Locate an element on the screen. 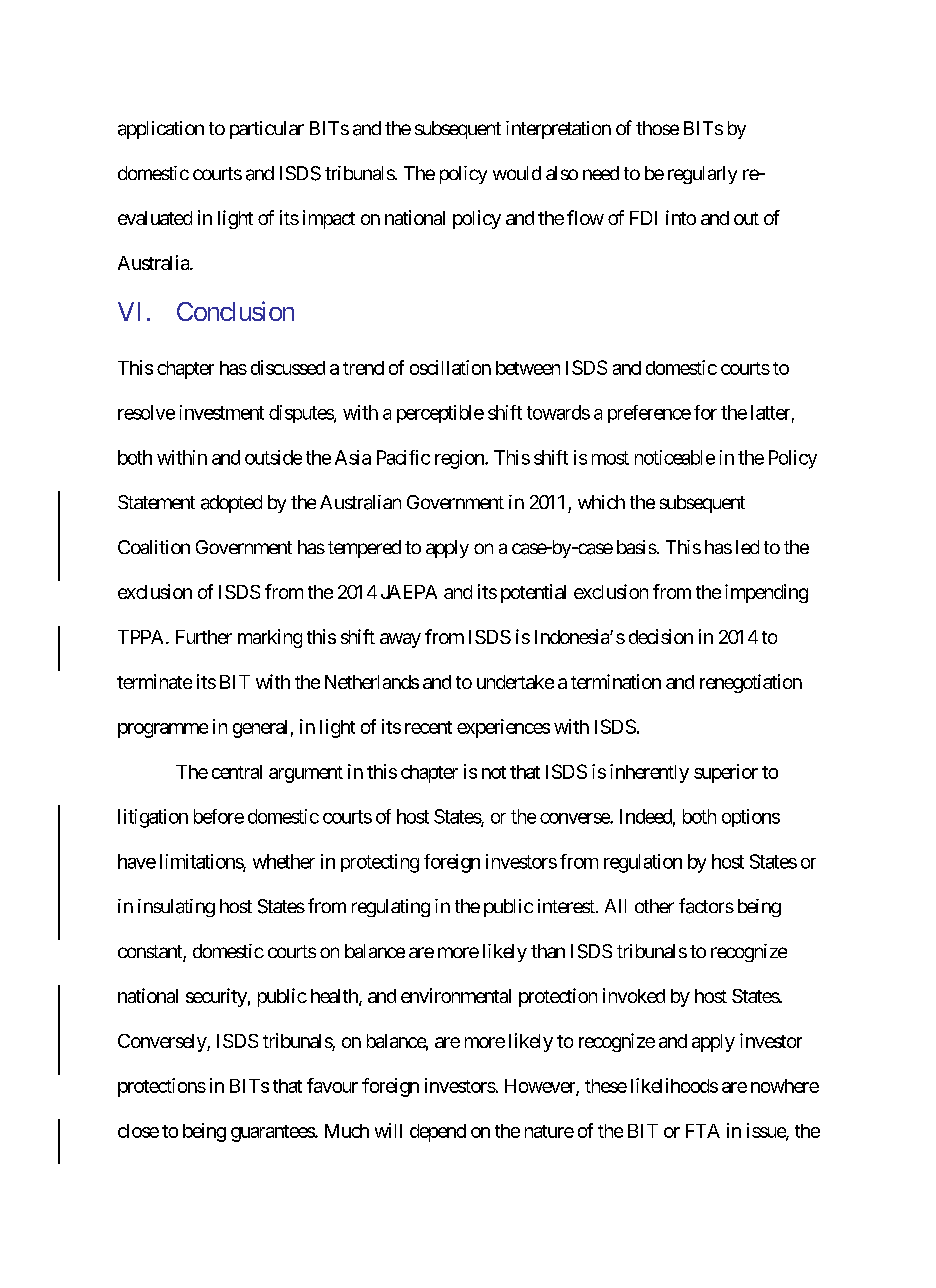  region is located at coordinates (460, 459).
